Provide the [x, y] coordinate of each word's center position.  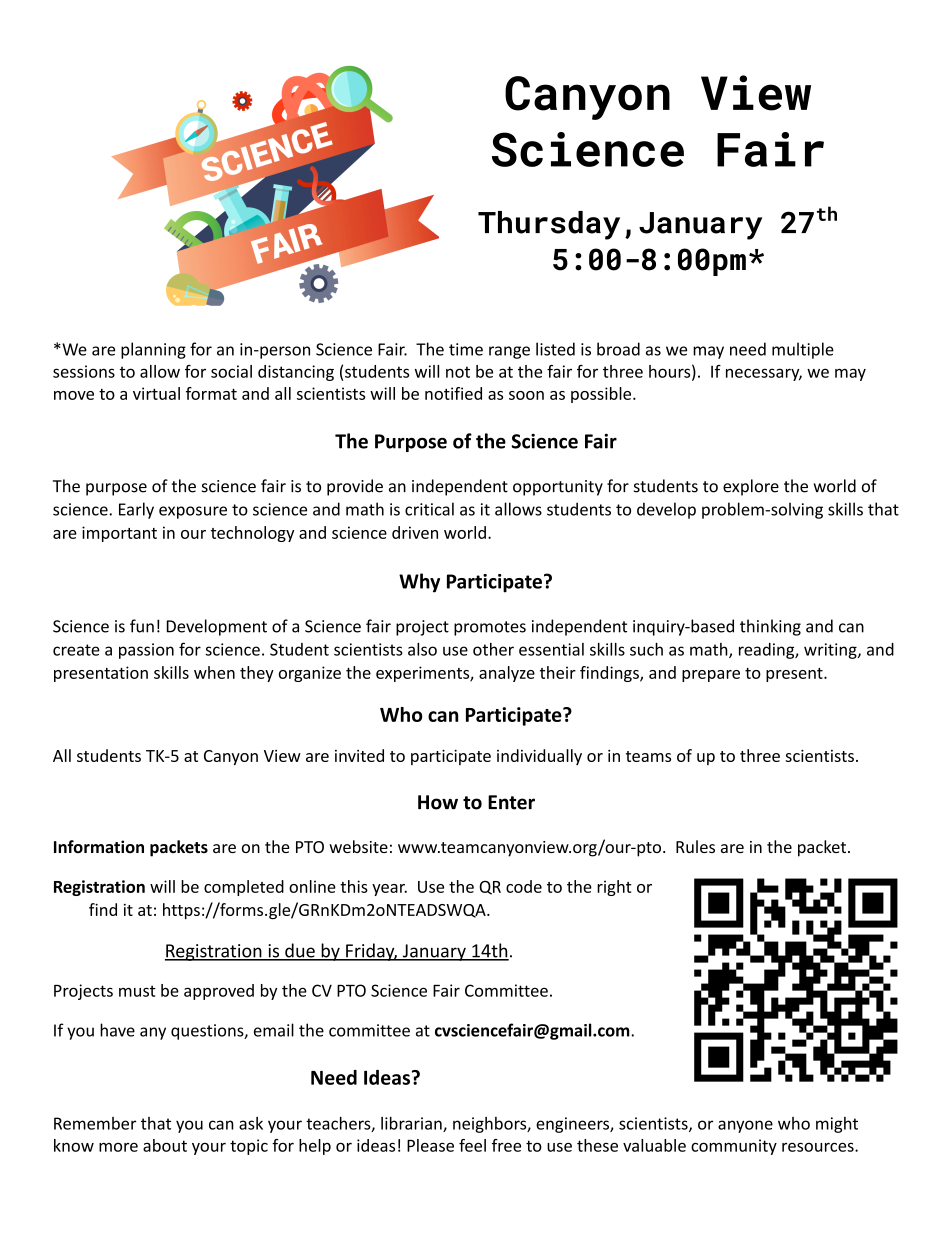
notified [453, 393]
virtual [156, 393]
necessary [764, 374]
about [165, 1145]
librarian [412, 1124]
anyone [745, 1126]
